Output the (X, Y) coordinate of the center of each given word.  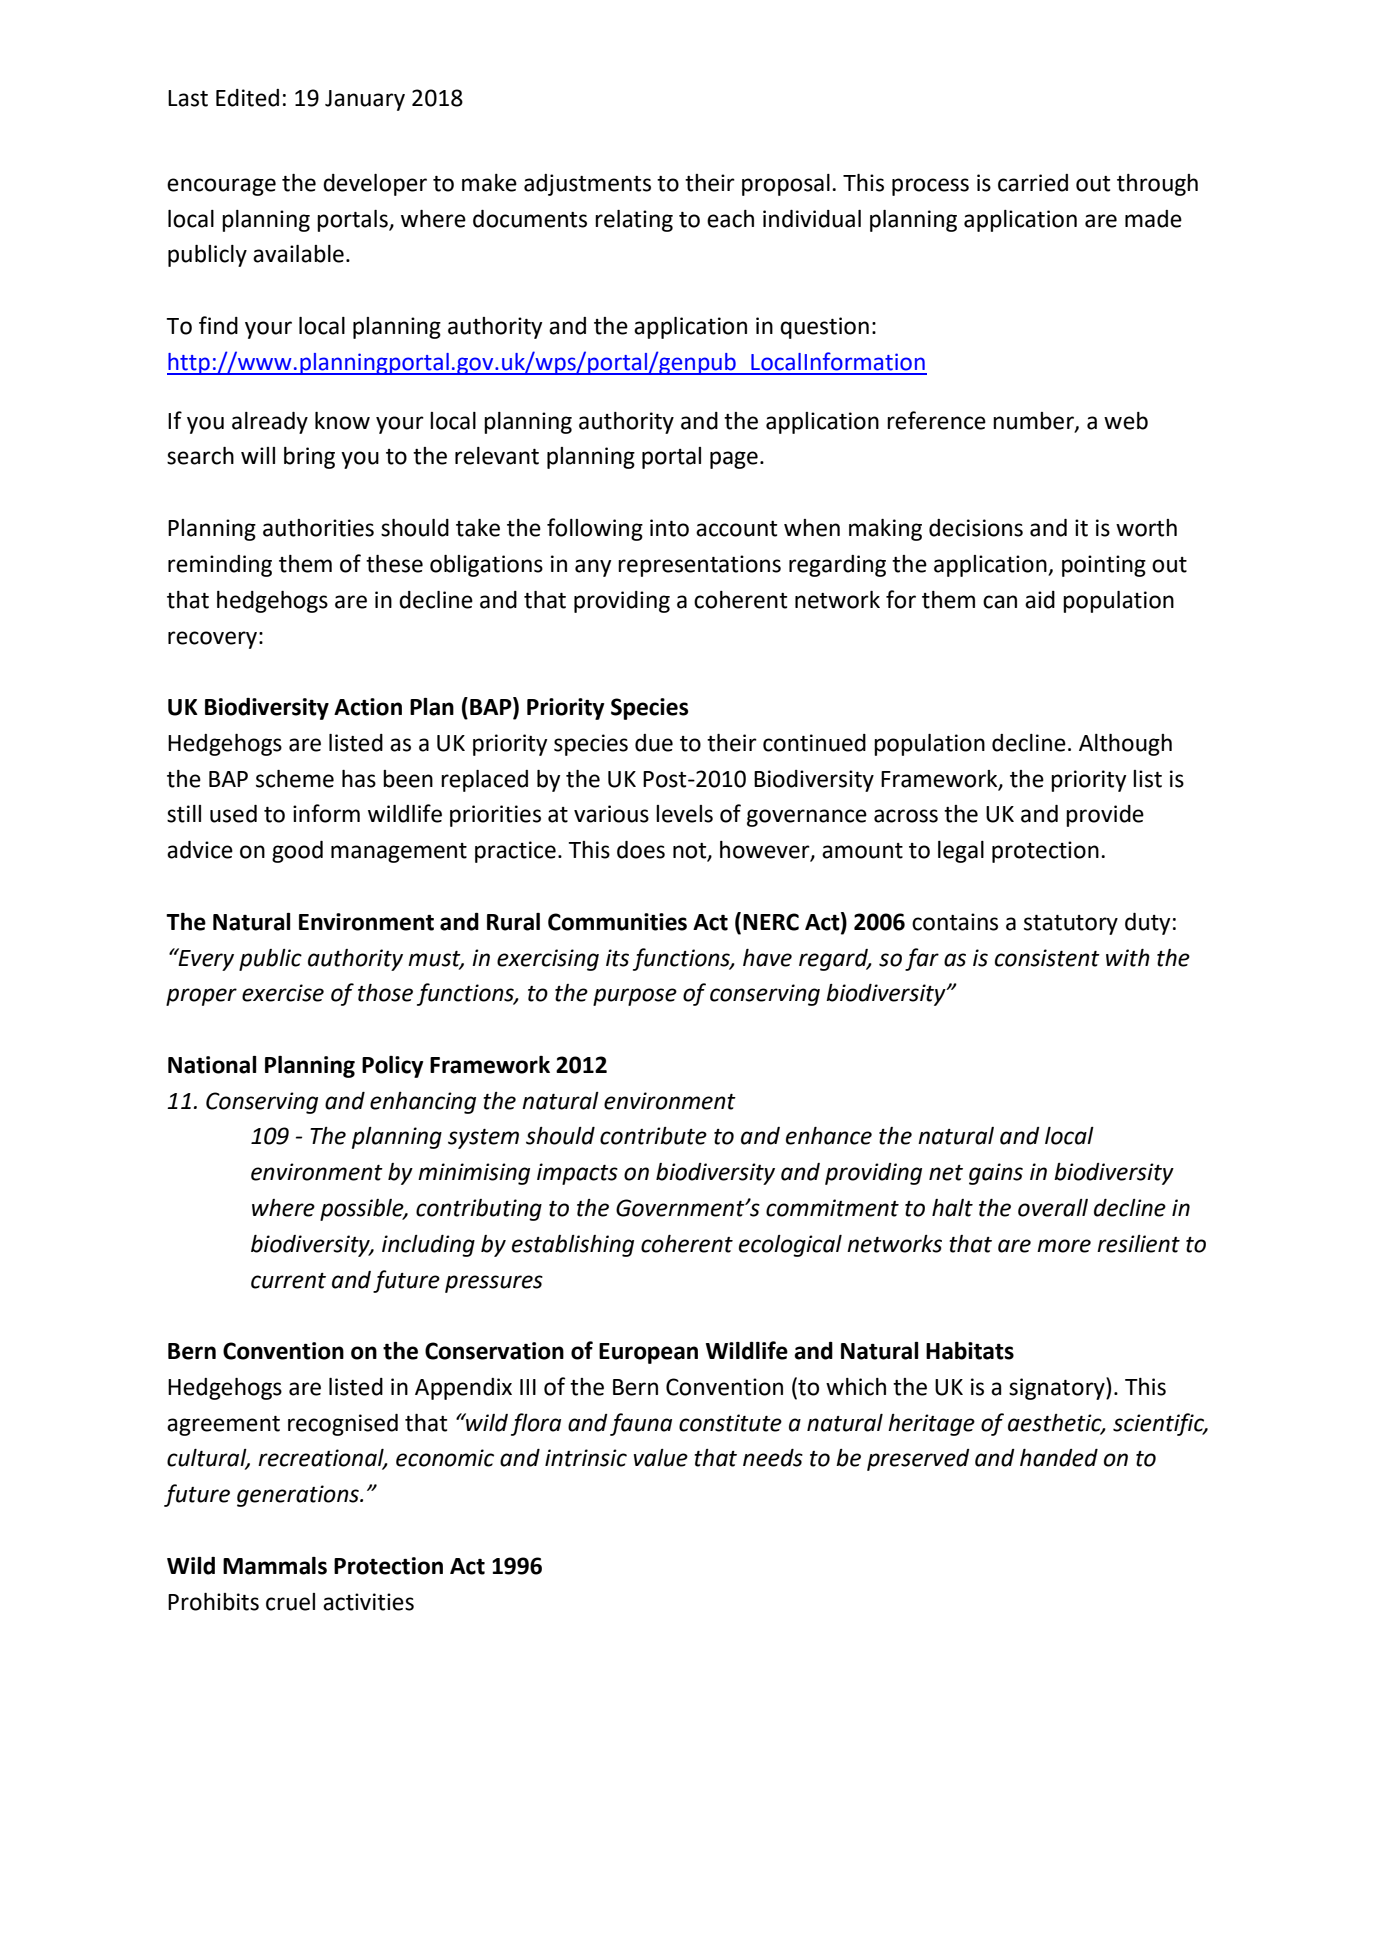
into (669, 528)
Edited (247, 98)
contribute (653, 1136)
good (297, 852)
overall (1053, 1208)
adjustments (587, 185)
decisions (976, 528)
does (641, 850)
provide (1105, 816)
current (288, 1281)
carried (1033, 183)
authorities (318, 528)
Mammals (275, 1566)
